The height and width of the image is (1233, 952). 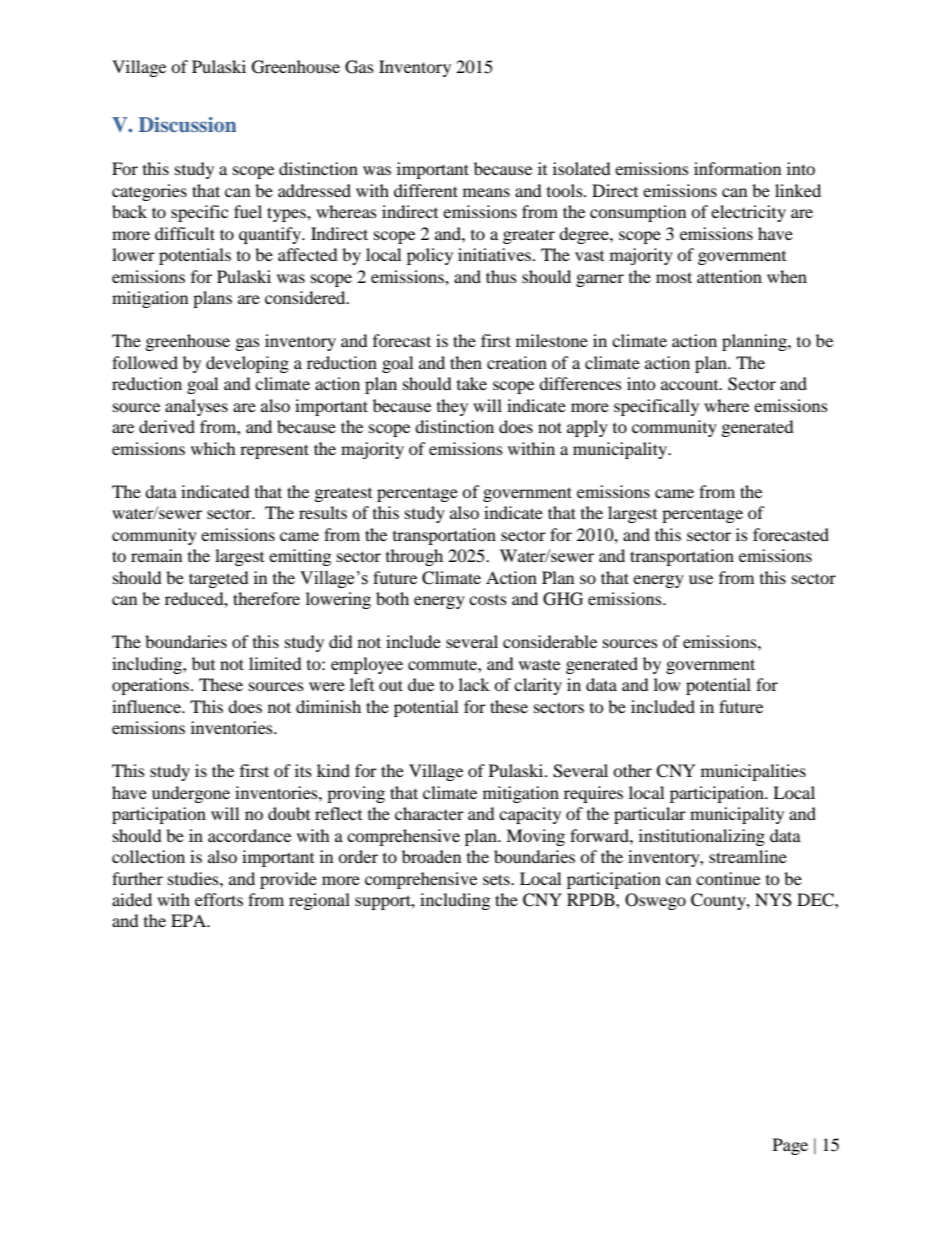 What do you see at coordinates (203, 663) in the image?
I see `but` at bounding box center [203, 663].
